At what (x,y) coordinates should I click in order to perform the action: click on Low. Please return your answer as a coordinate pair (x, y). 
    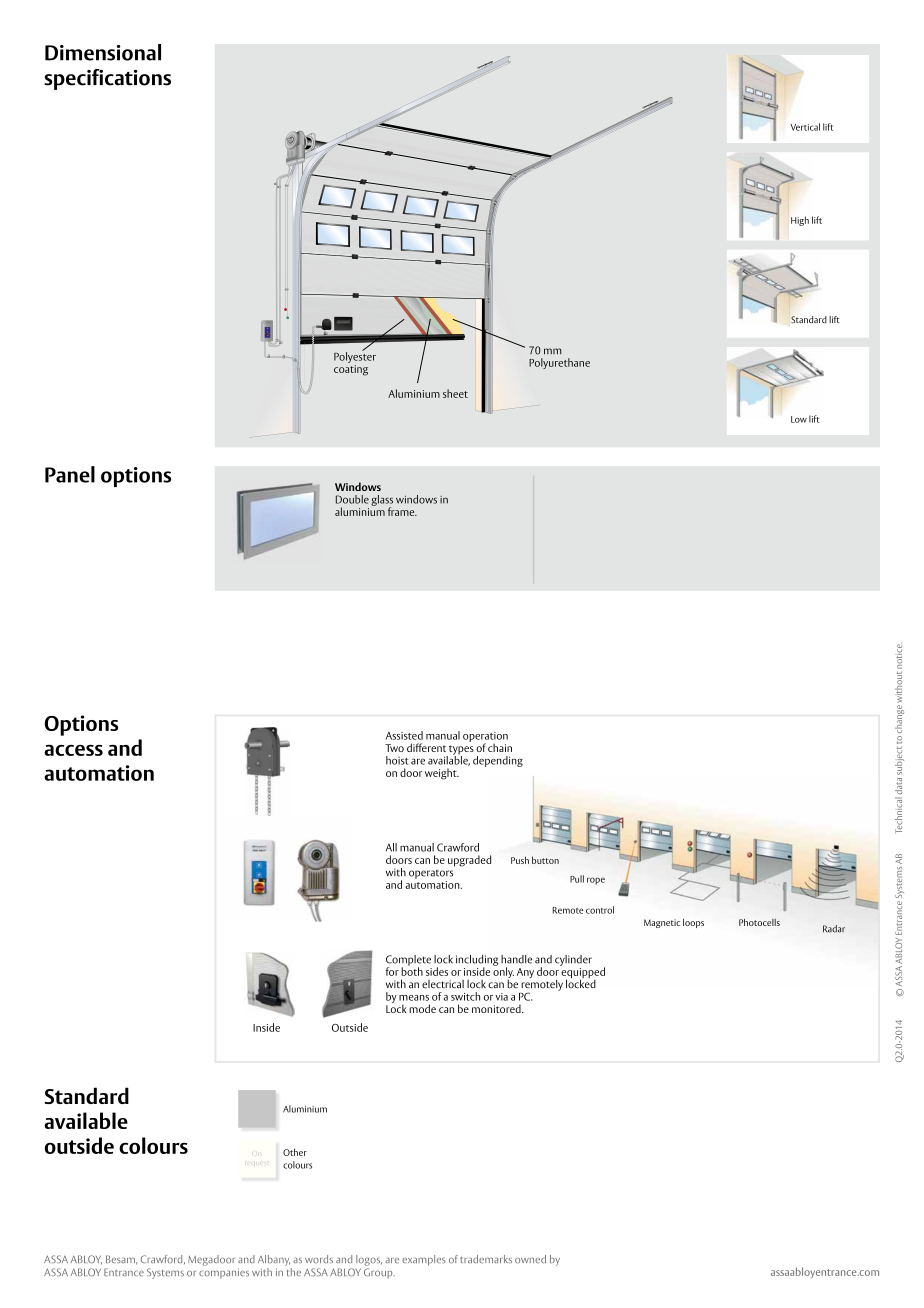
    Looking at the image, I should click on (799, 419).
